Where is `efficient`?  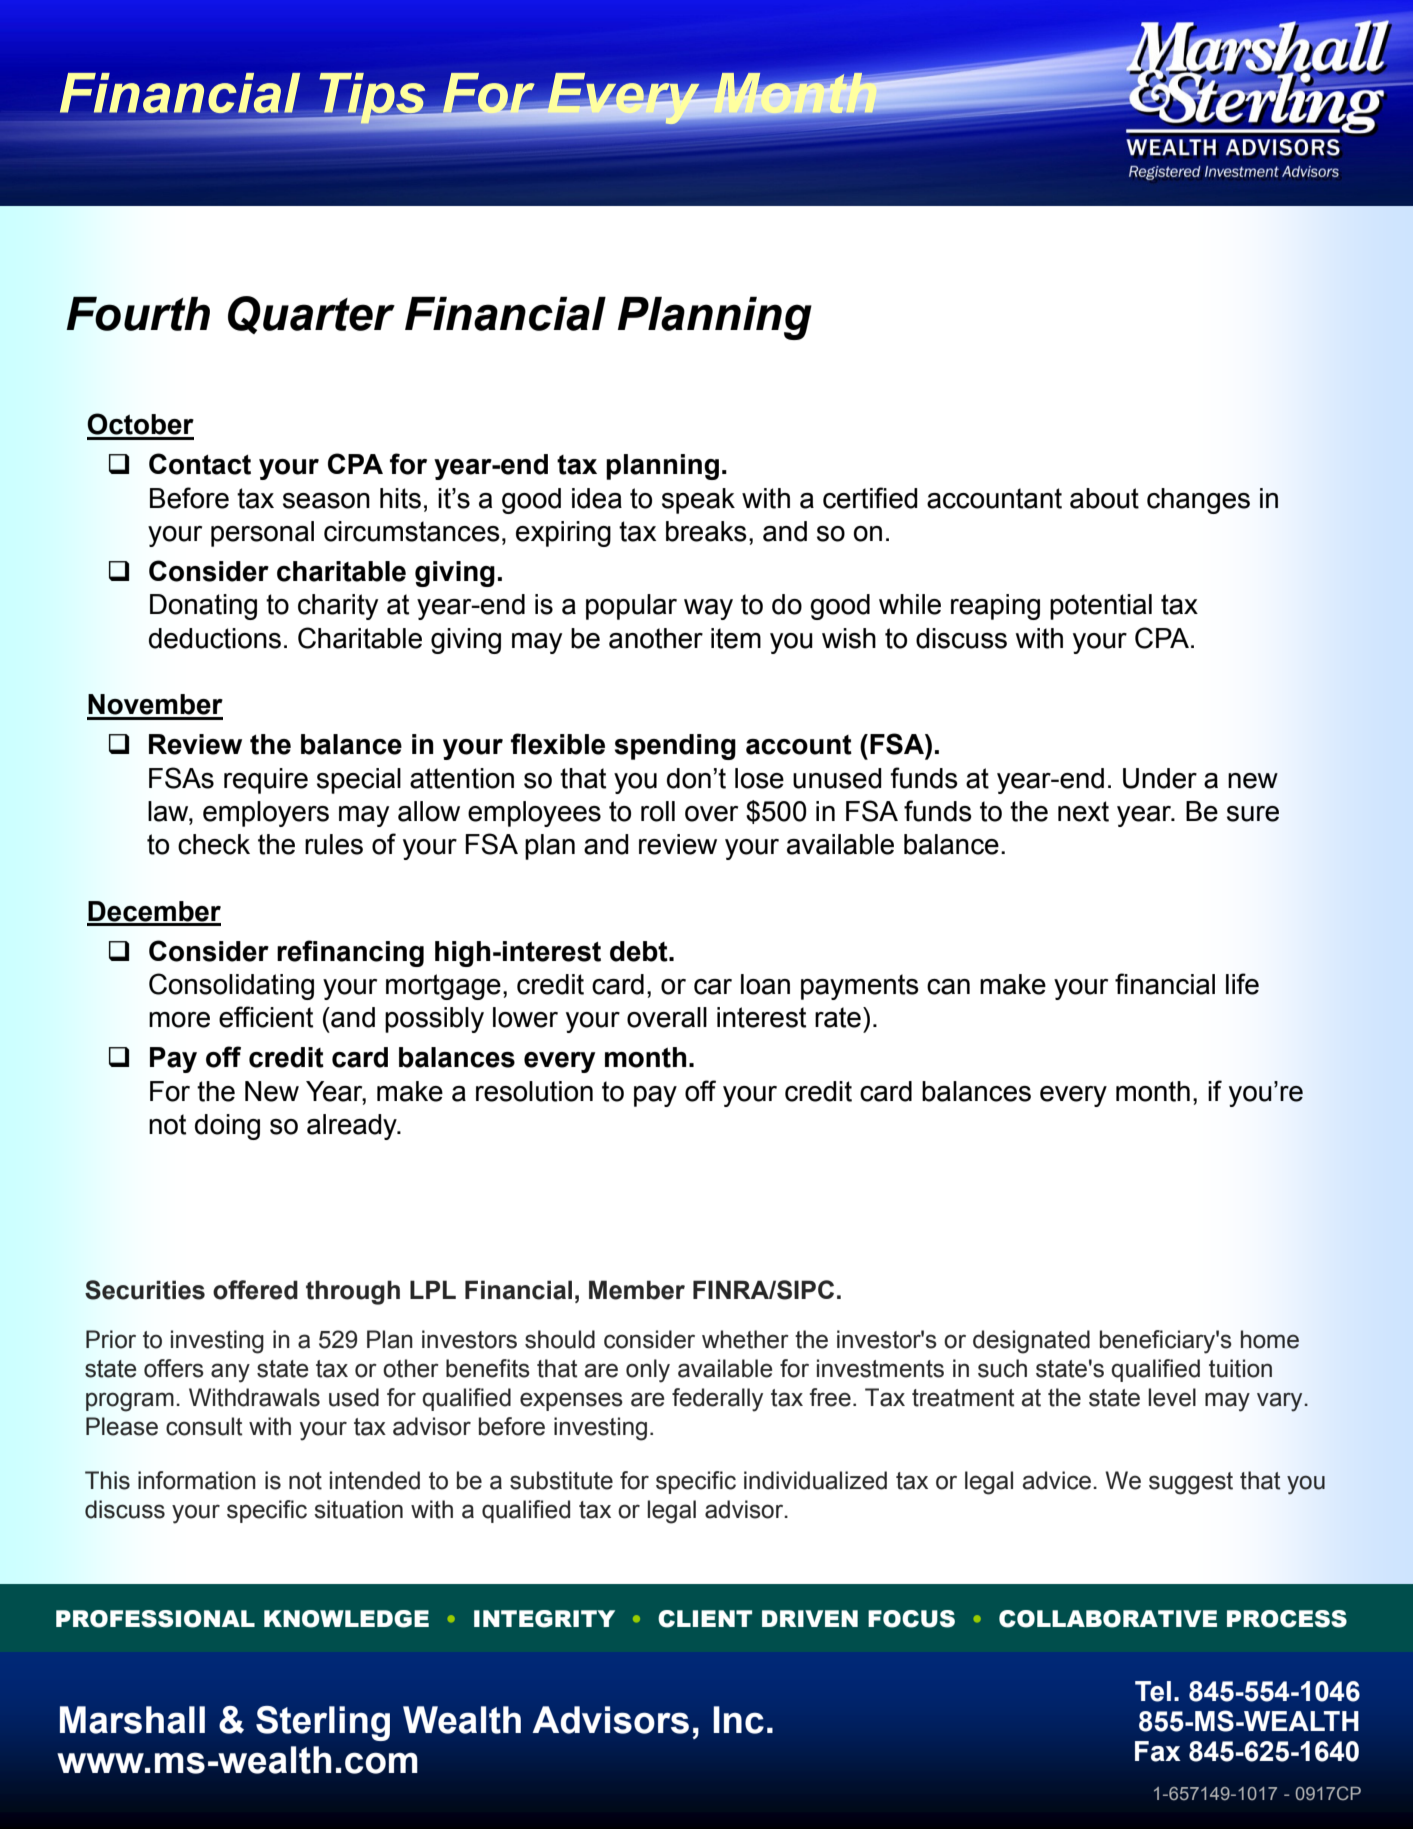 efficient is located at coordinates (266, 1017).
